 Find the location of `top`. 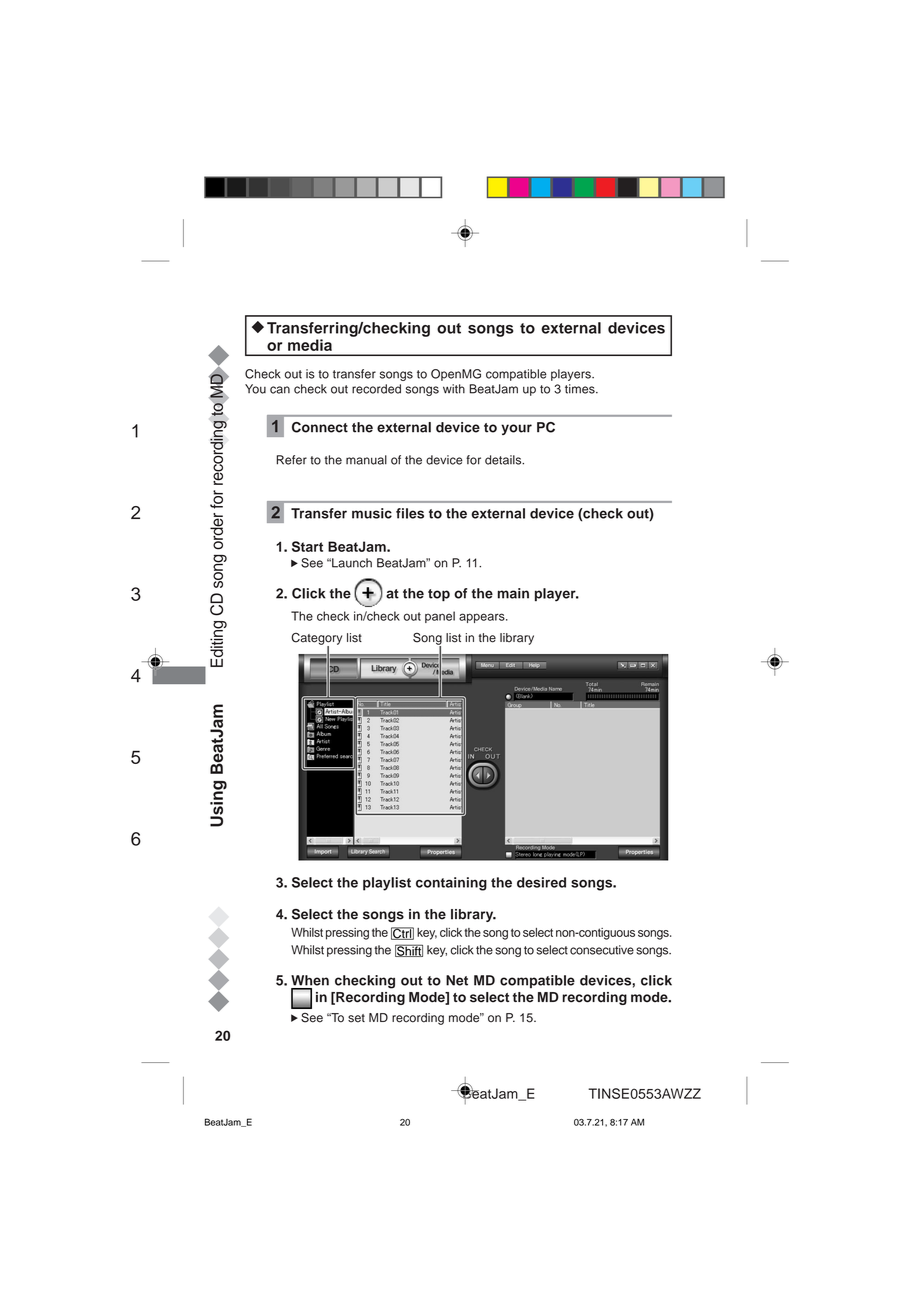

top is located at coordinates (439, 595).
